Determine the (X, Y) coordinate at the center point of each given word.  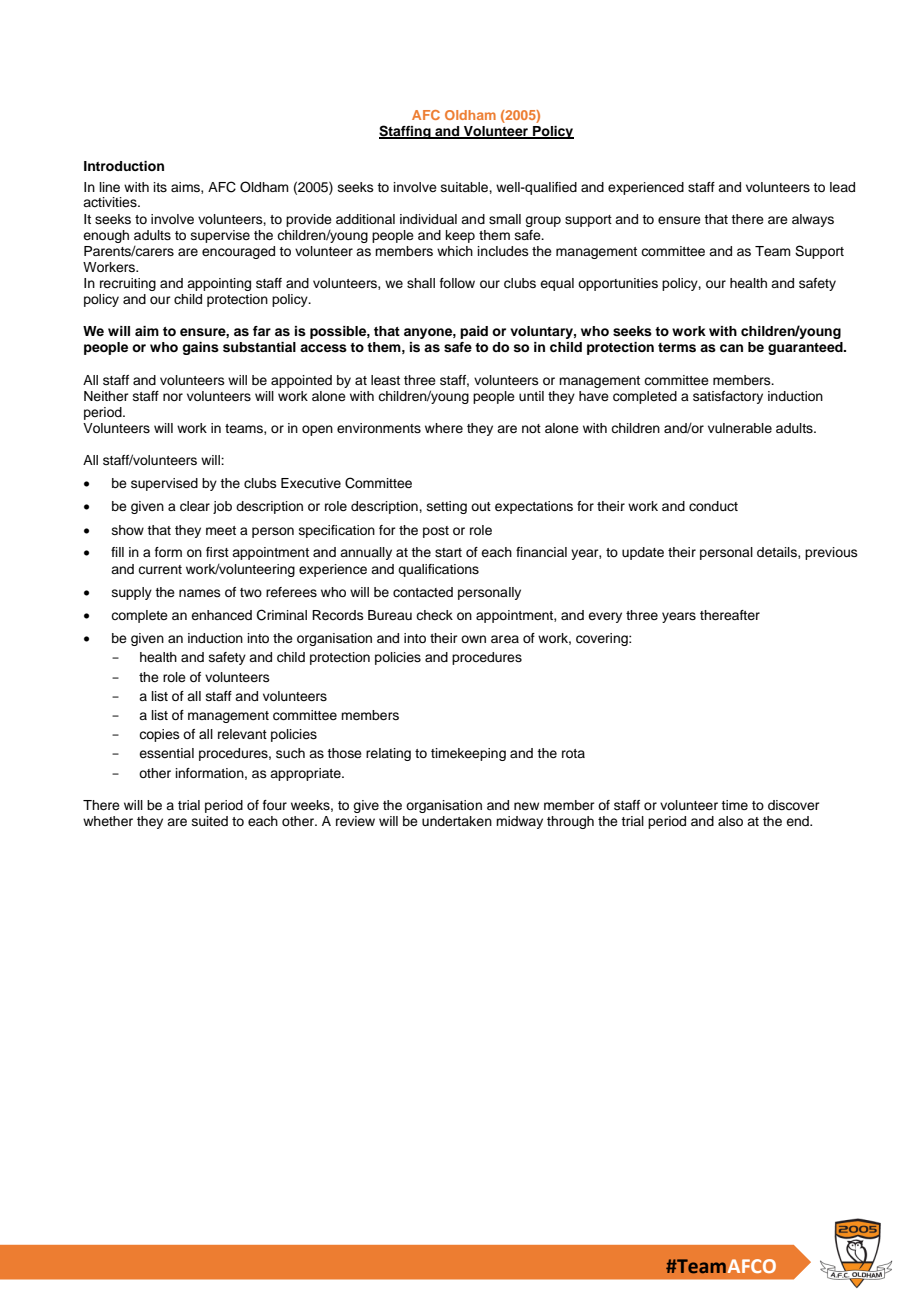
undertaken (457, 821)
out (481, 506)
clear (195, 506)
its (160, 187)
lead (842, 187)
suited (210, 821)
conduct (713, 506)
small (505, 219)
